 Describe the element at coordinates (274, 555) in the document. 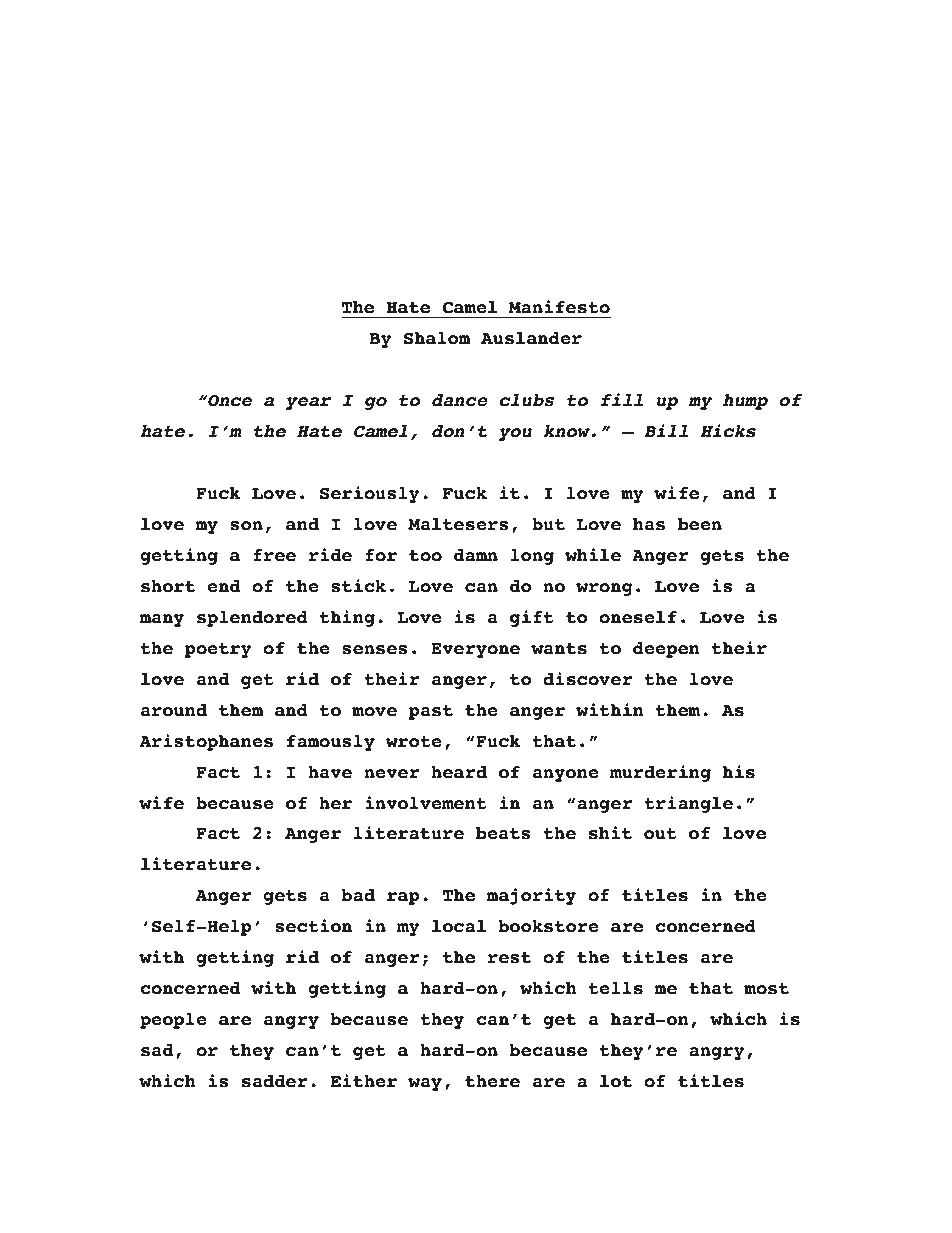

I see `free` at that location.
